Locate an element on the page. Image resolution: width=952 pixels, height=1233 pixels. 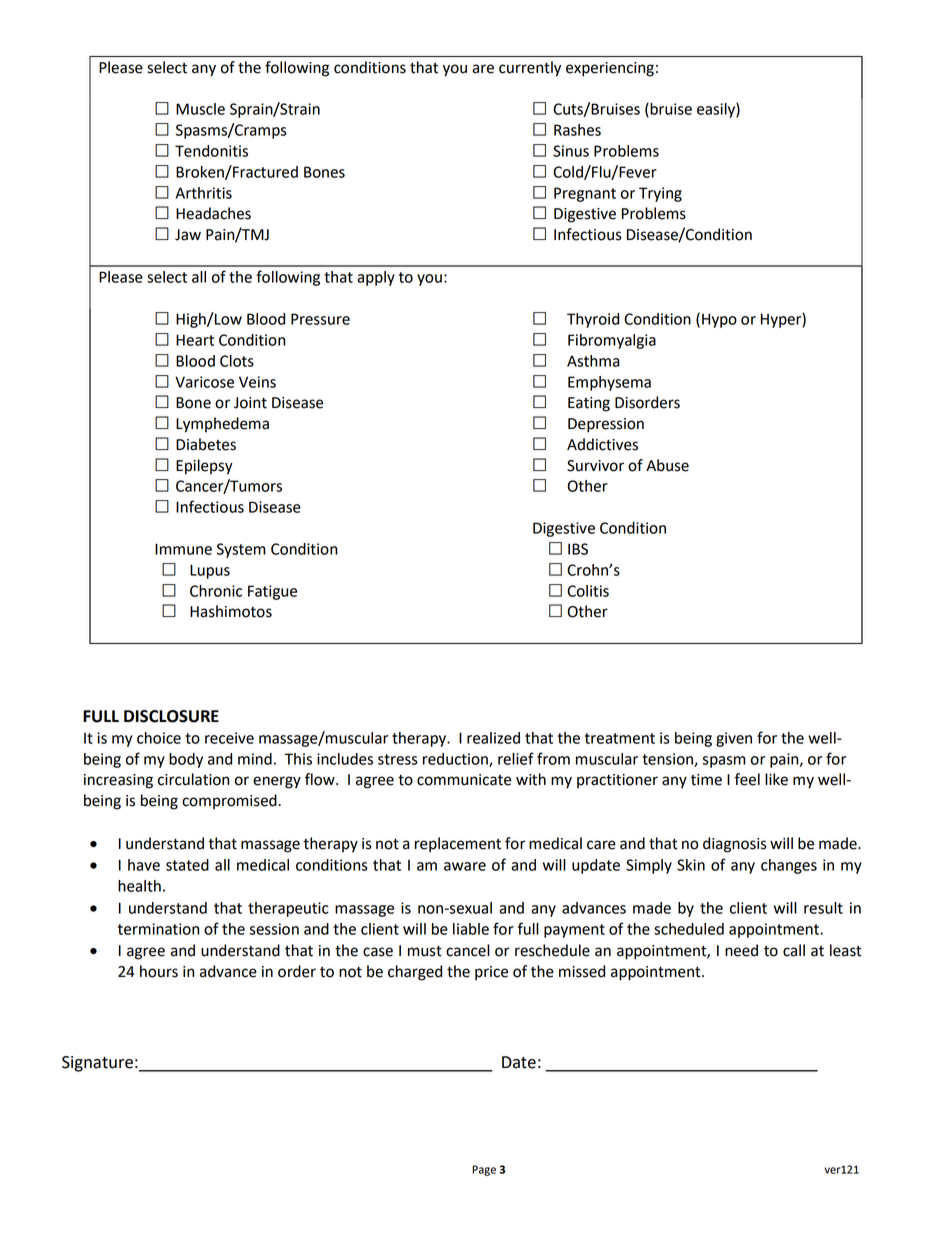
Signature is located at coordinates (97, 1064).
